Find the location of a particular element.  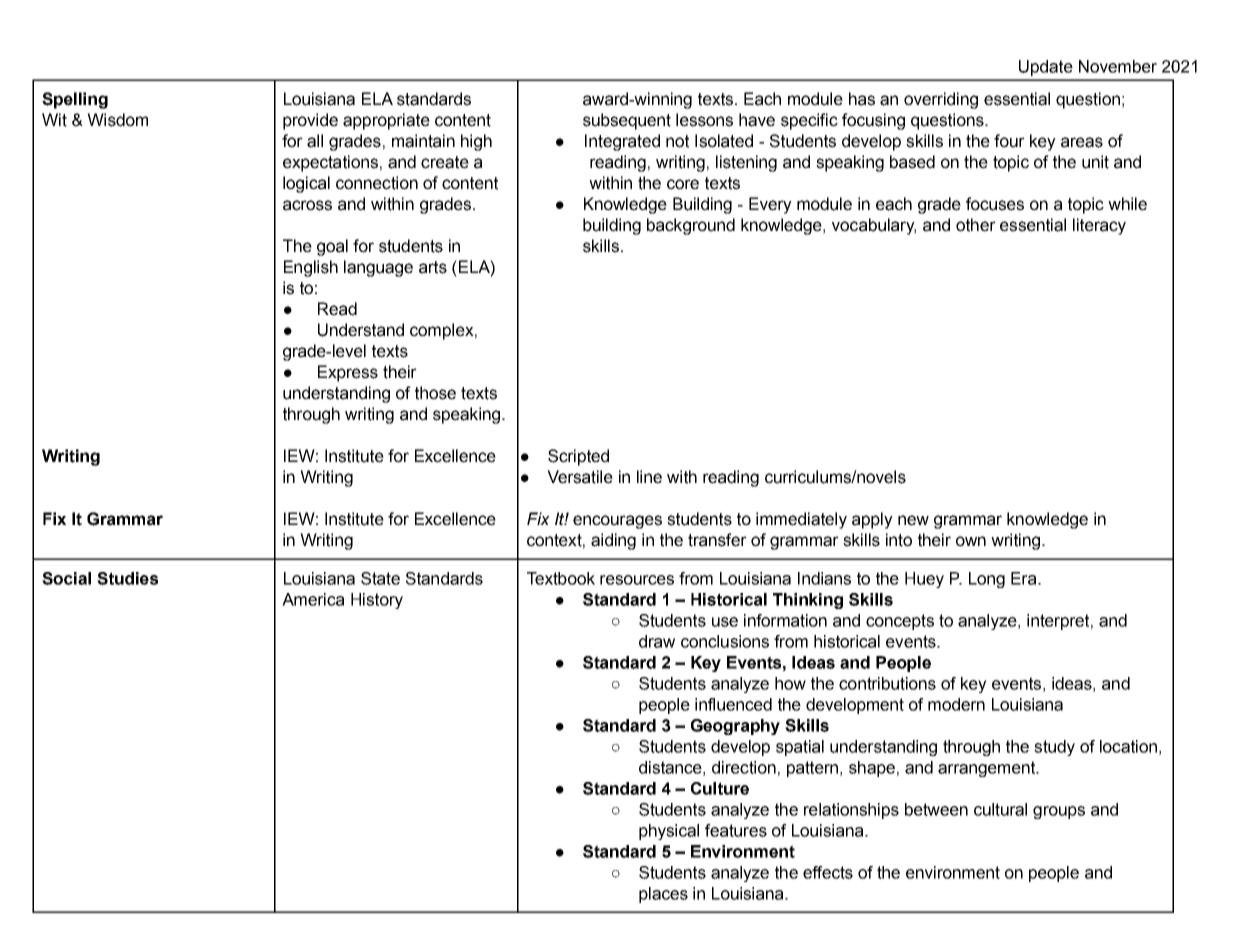

subsequent is located at coordinates (627, 121).
